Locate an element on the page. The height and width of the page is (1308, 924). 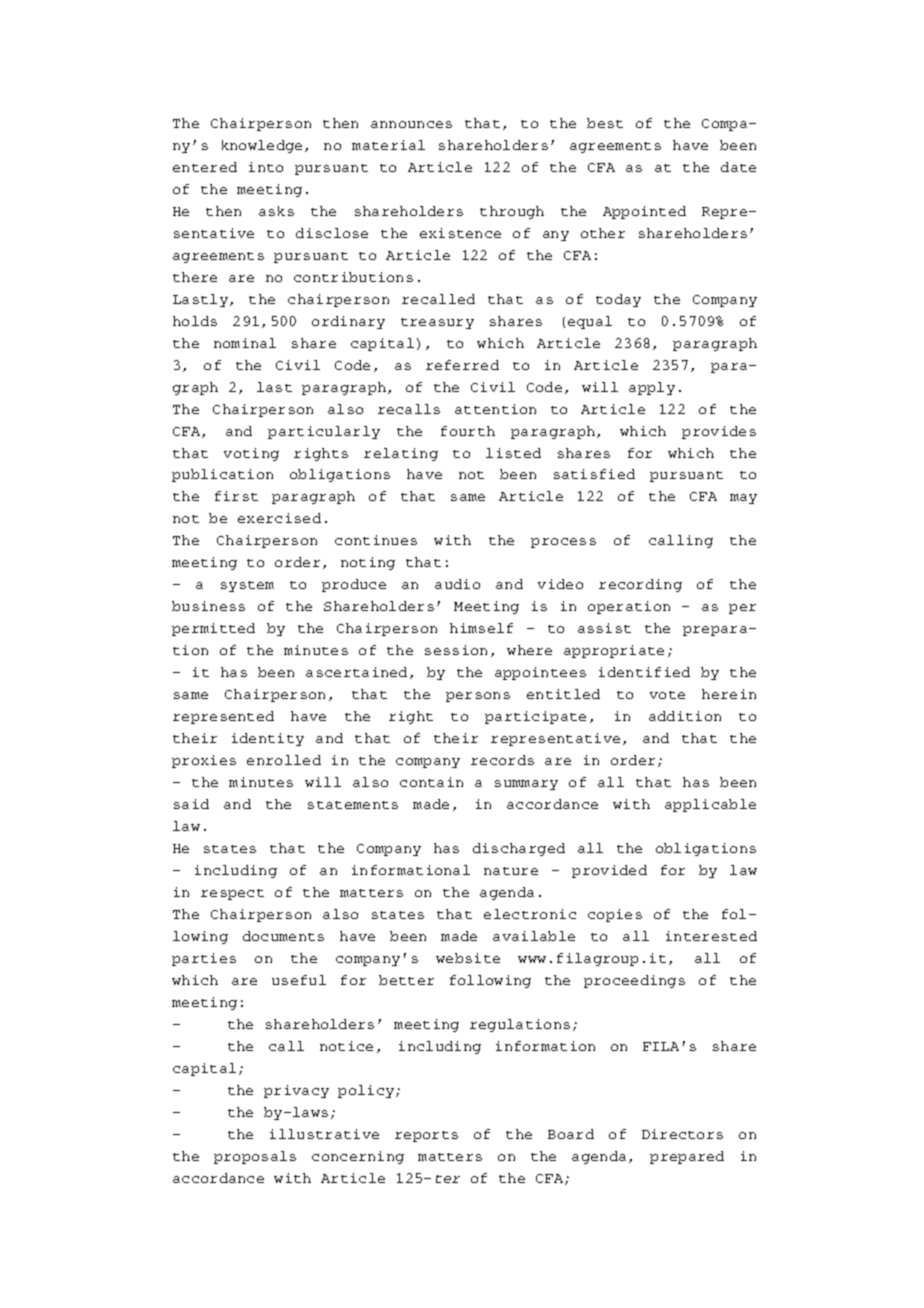
proposals is located at coordinates (255, 1157).
